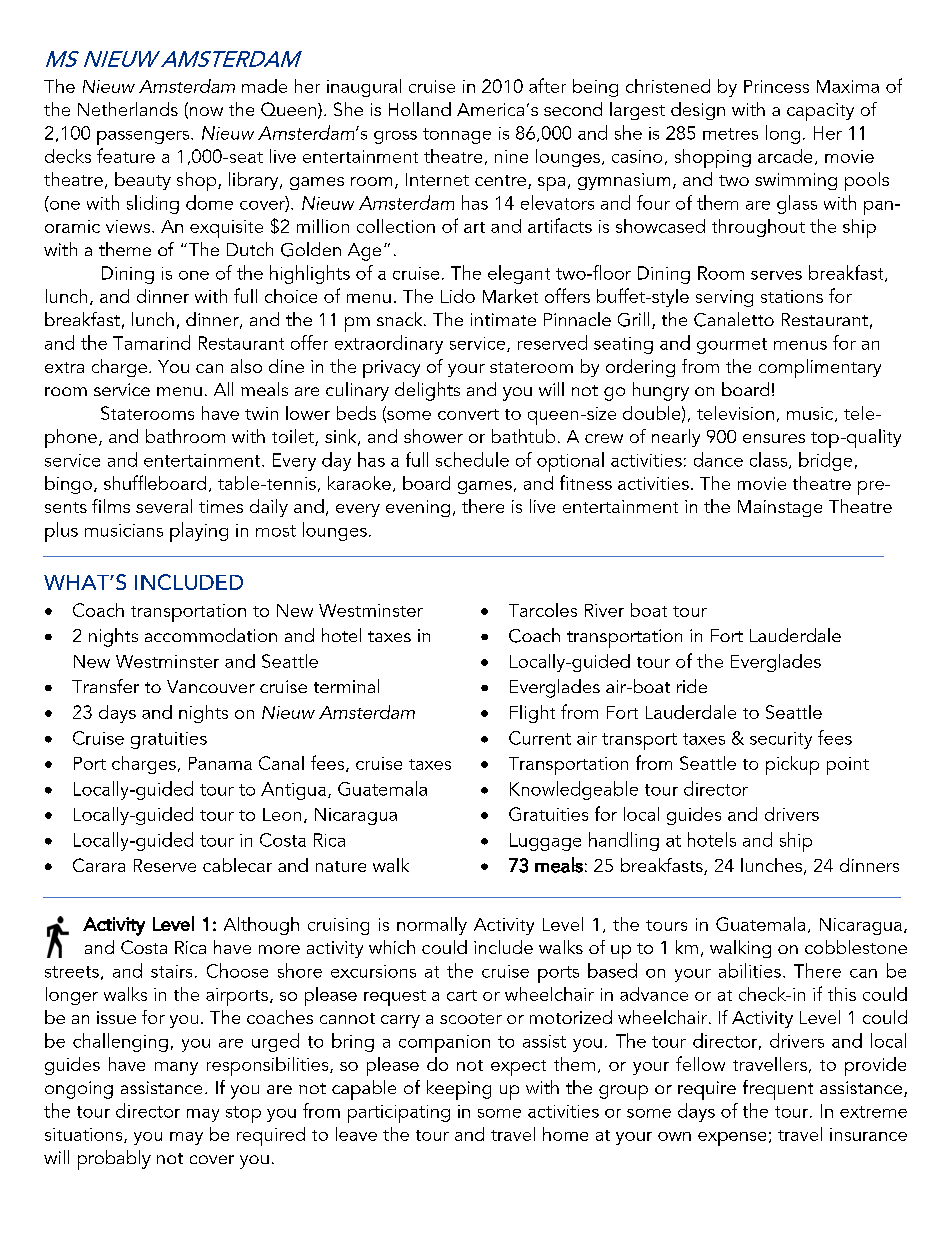  Describe the element at coordinates (820, 112) in the document. I see `capacity` at that location.
